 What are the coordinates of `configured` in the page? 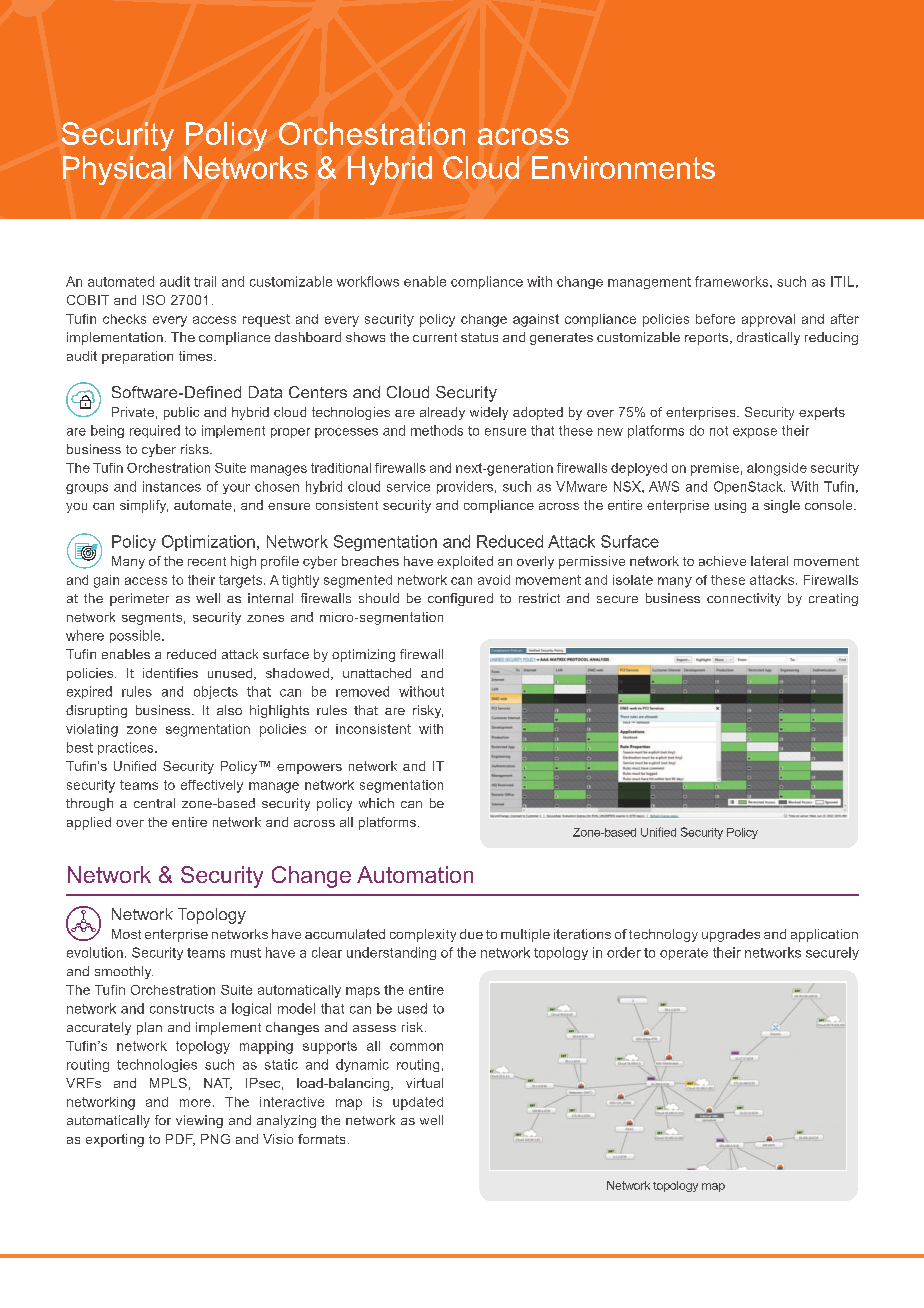 It's located at (460, 599).
